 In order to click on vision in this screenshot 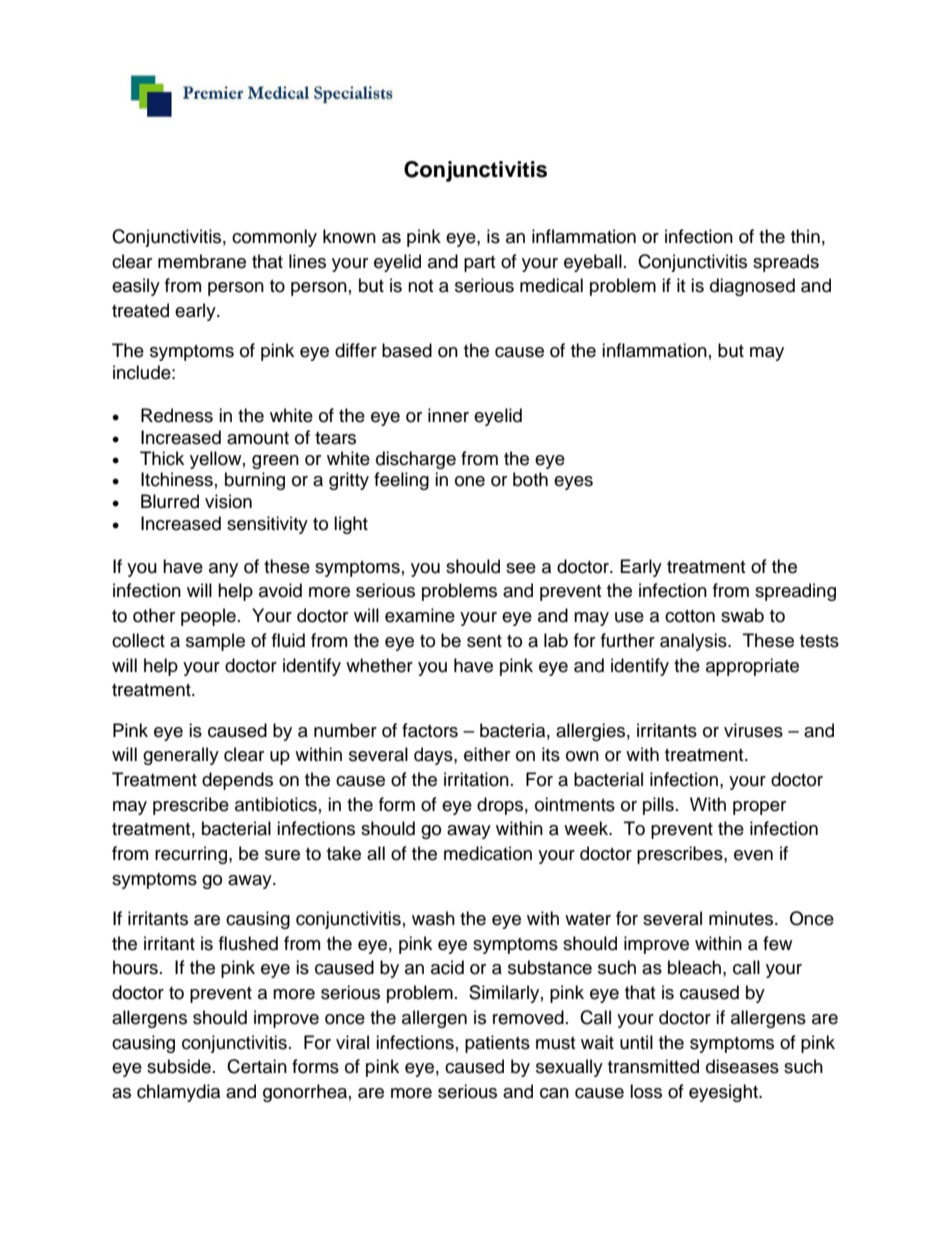, I will do `click(228, 501)`.
